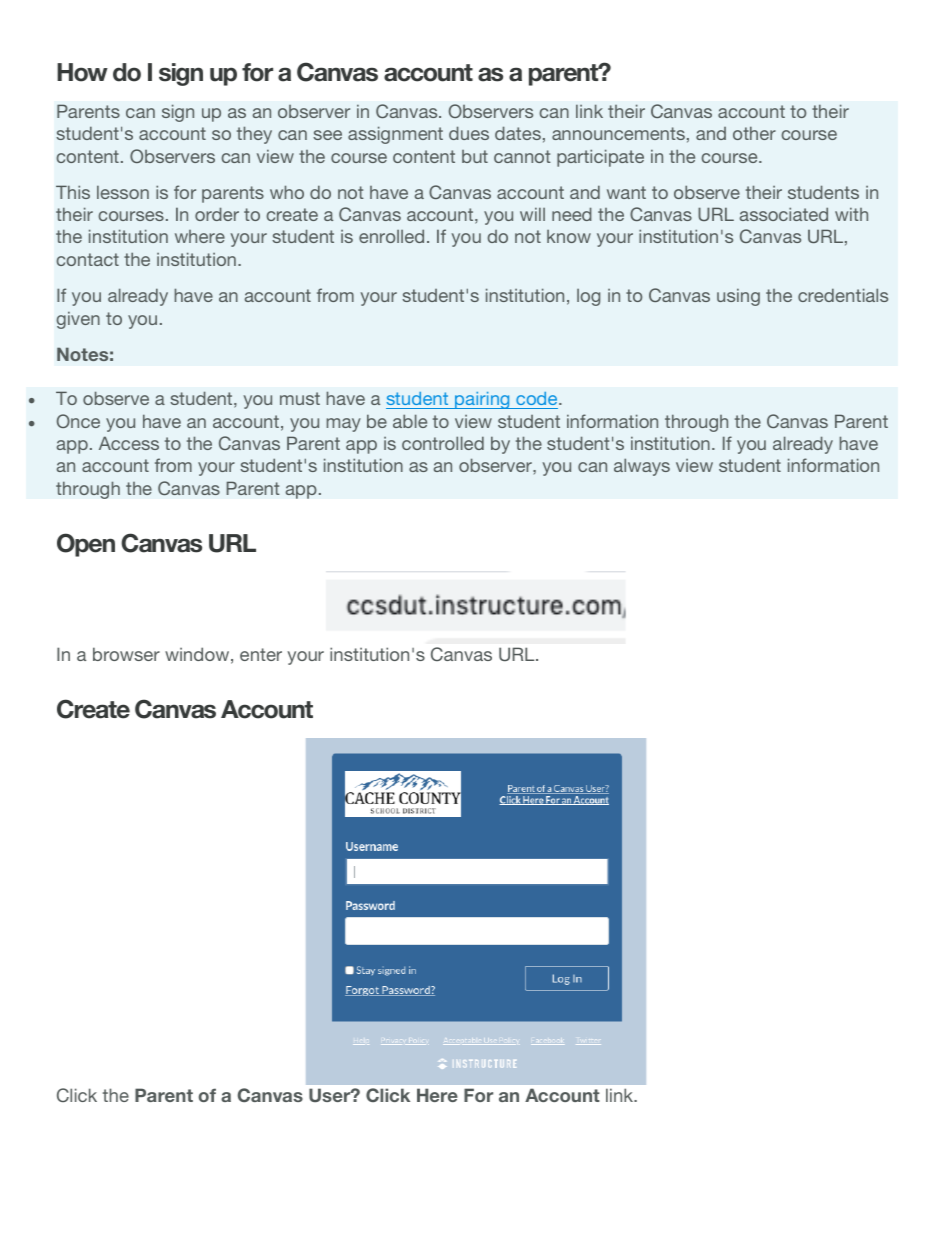 The height and width of the page is (1233, 952). Describe the element at coordinates (469, 133) in the page. I see `dues` at that location.
